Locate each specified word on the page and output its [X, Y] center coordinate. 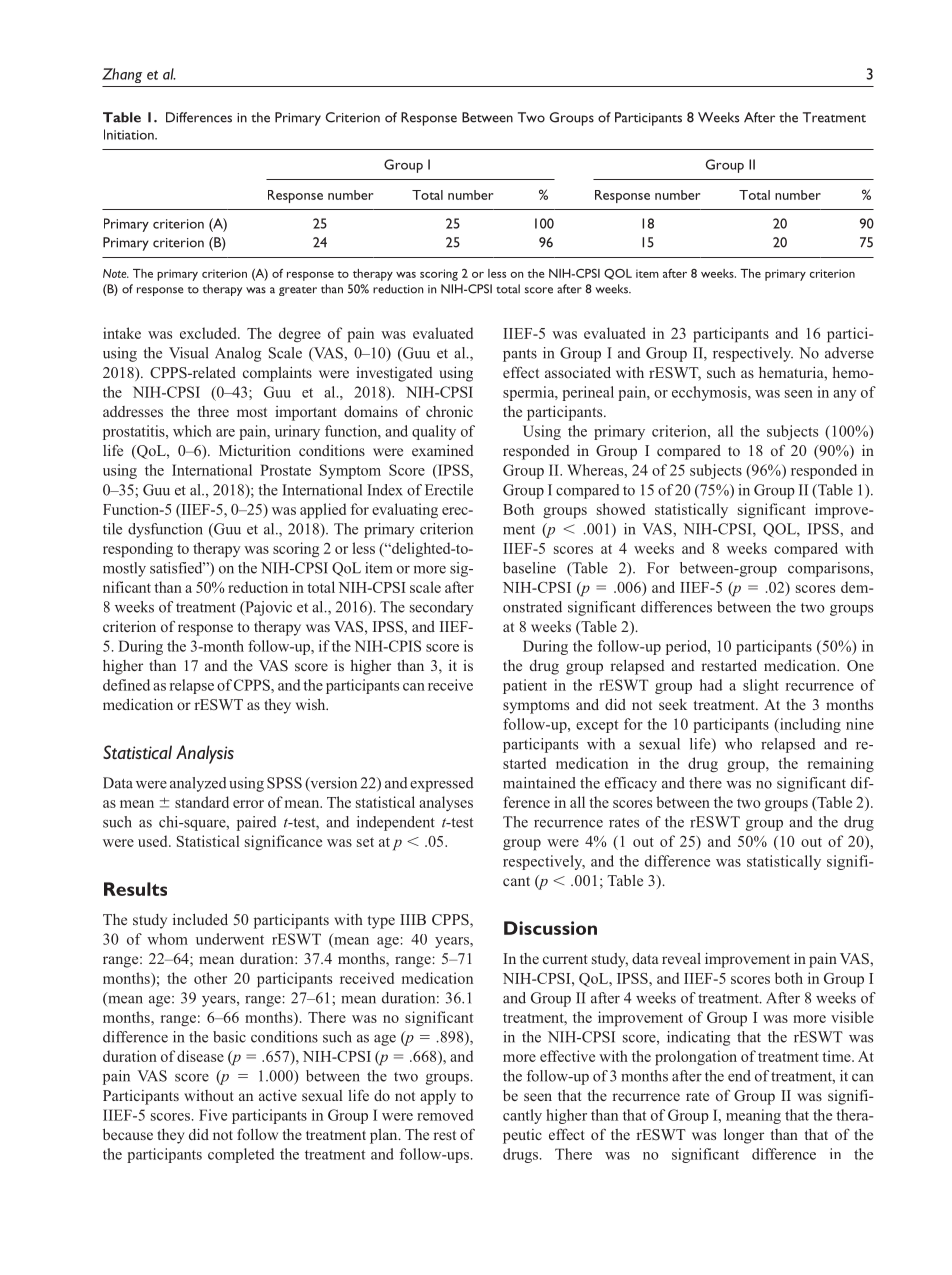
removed [445, 1115]
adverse [849, 353]
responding [138, 550]
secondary [441, 608]
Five [213, 1115]
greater [298, 291]
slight [761, 686]
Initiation [130, 134]
